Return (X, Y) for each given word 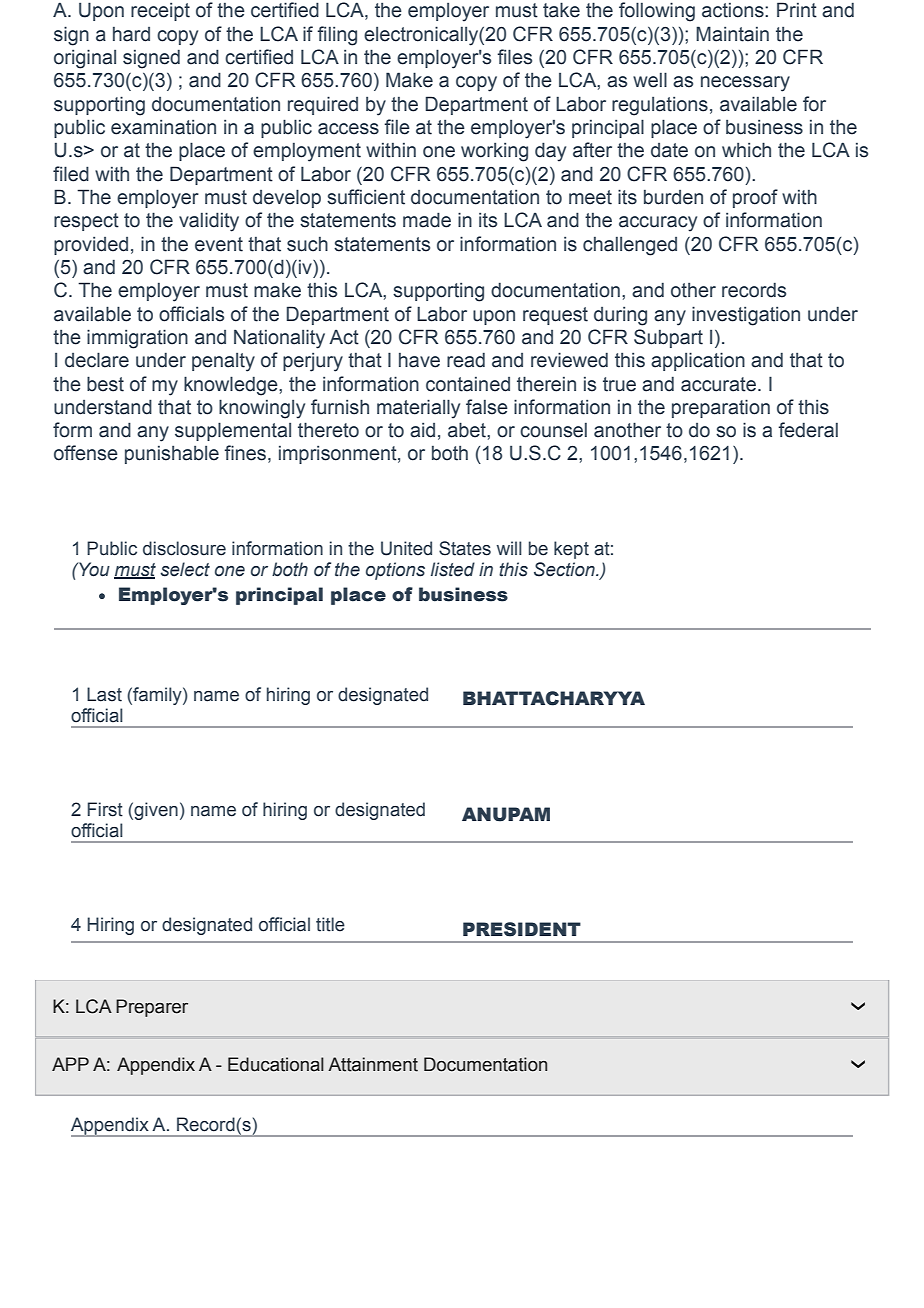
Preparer (152, 1008)
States (465, 548)
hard (131, 34)
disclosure (184, 548)
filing (337, 36)
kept (571, 550)
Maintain (732, 34)
